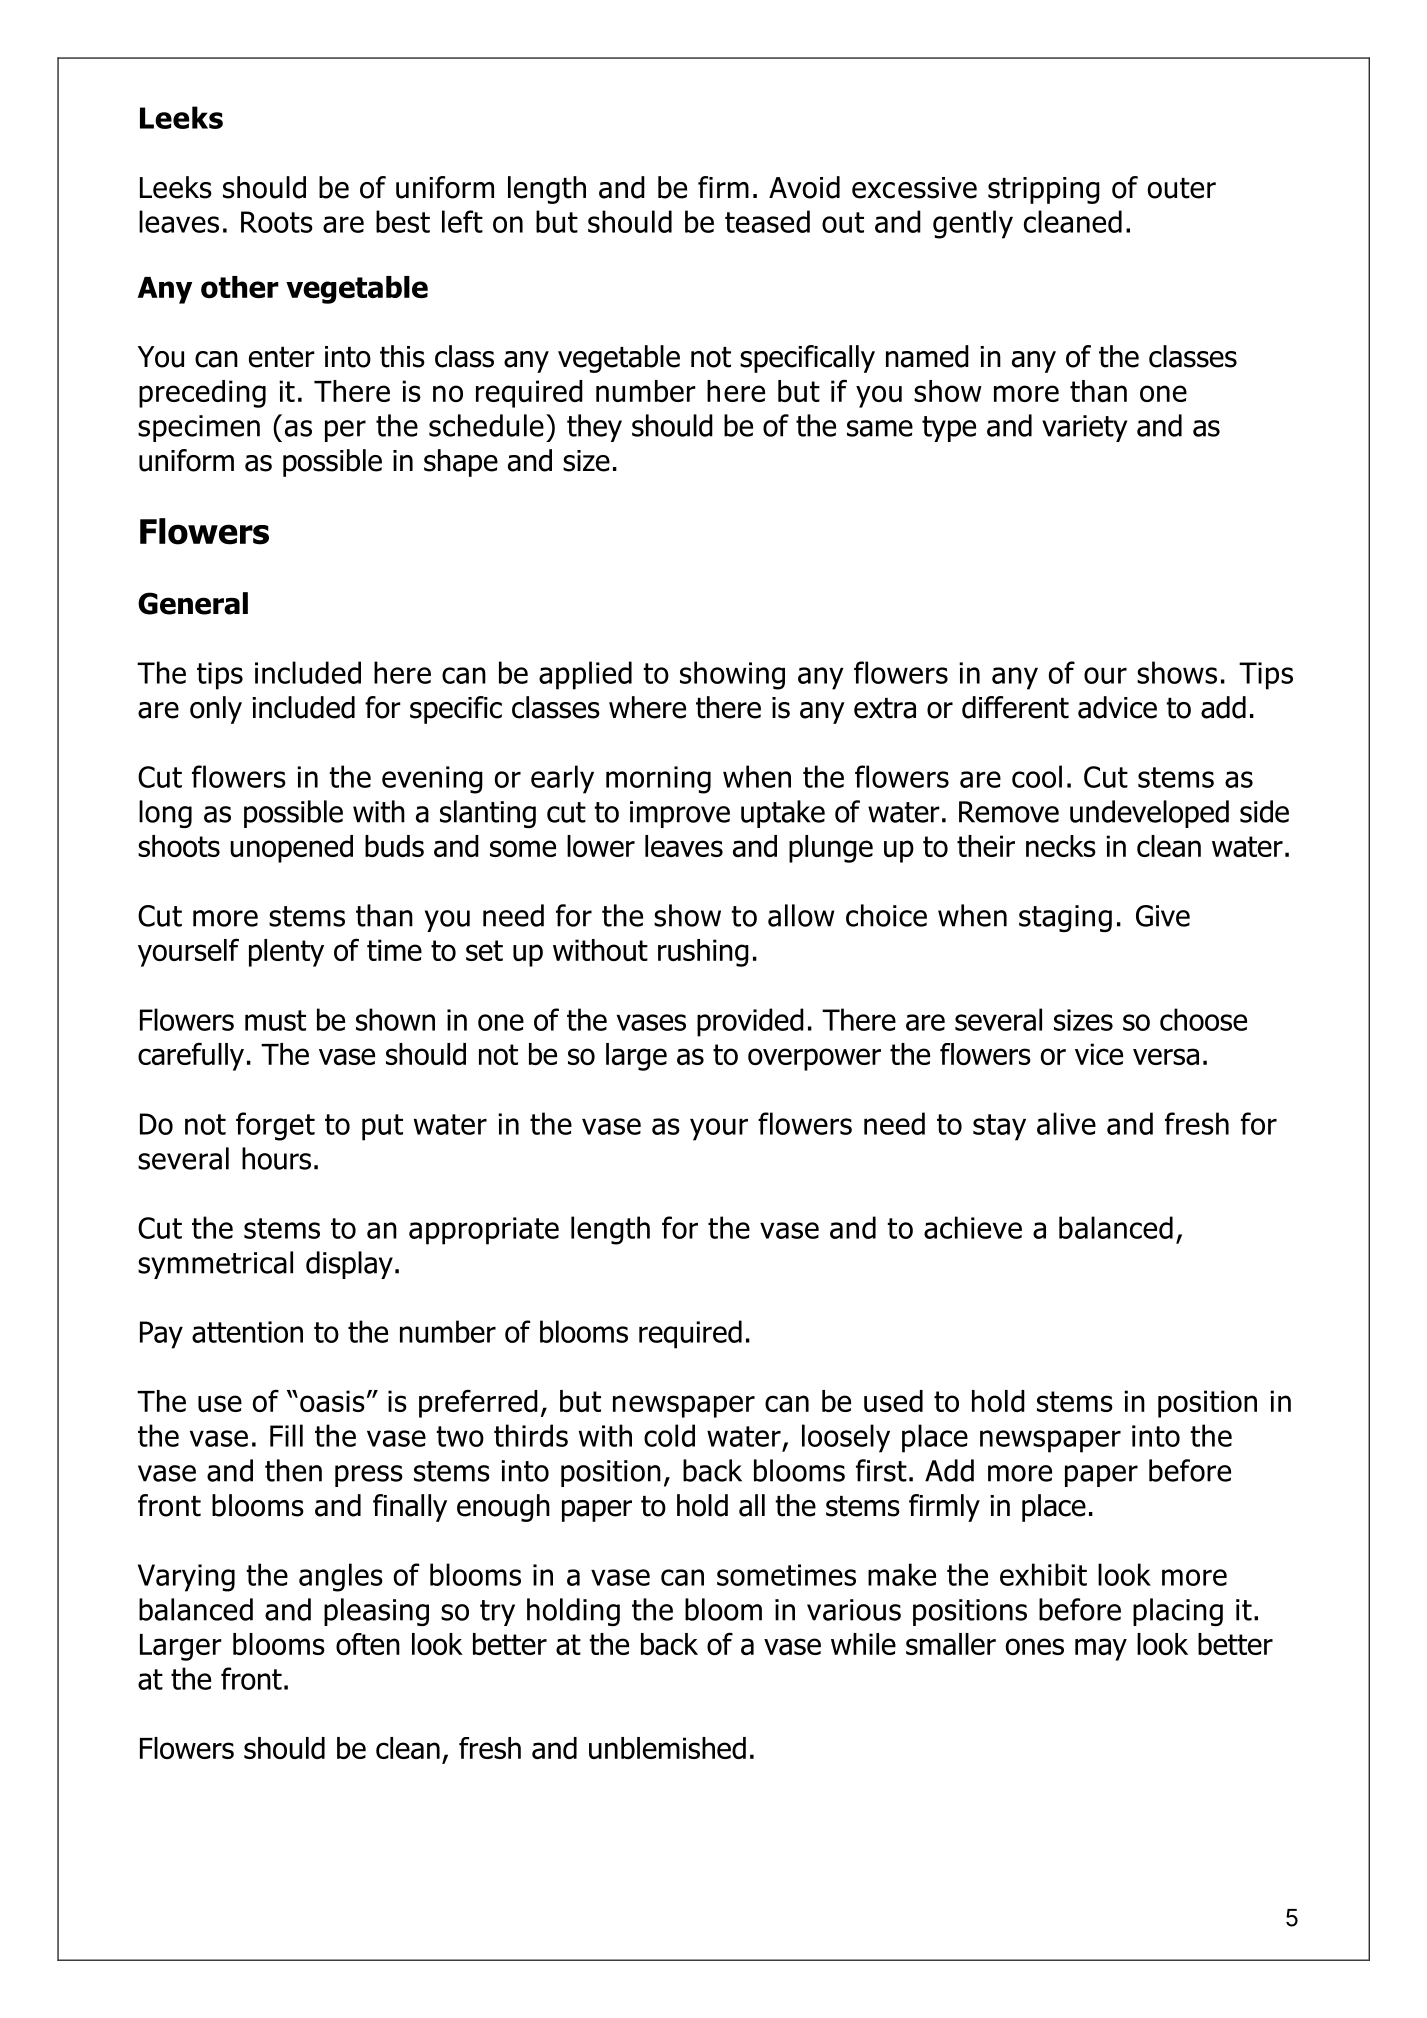  I want to click on rushing, so click(703, 953).
